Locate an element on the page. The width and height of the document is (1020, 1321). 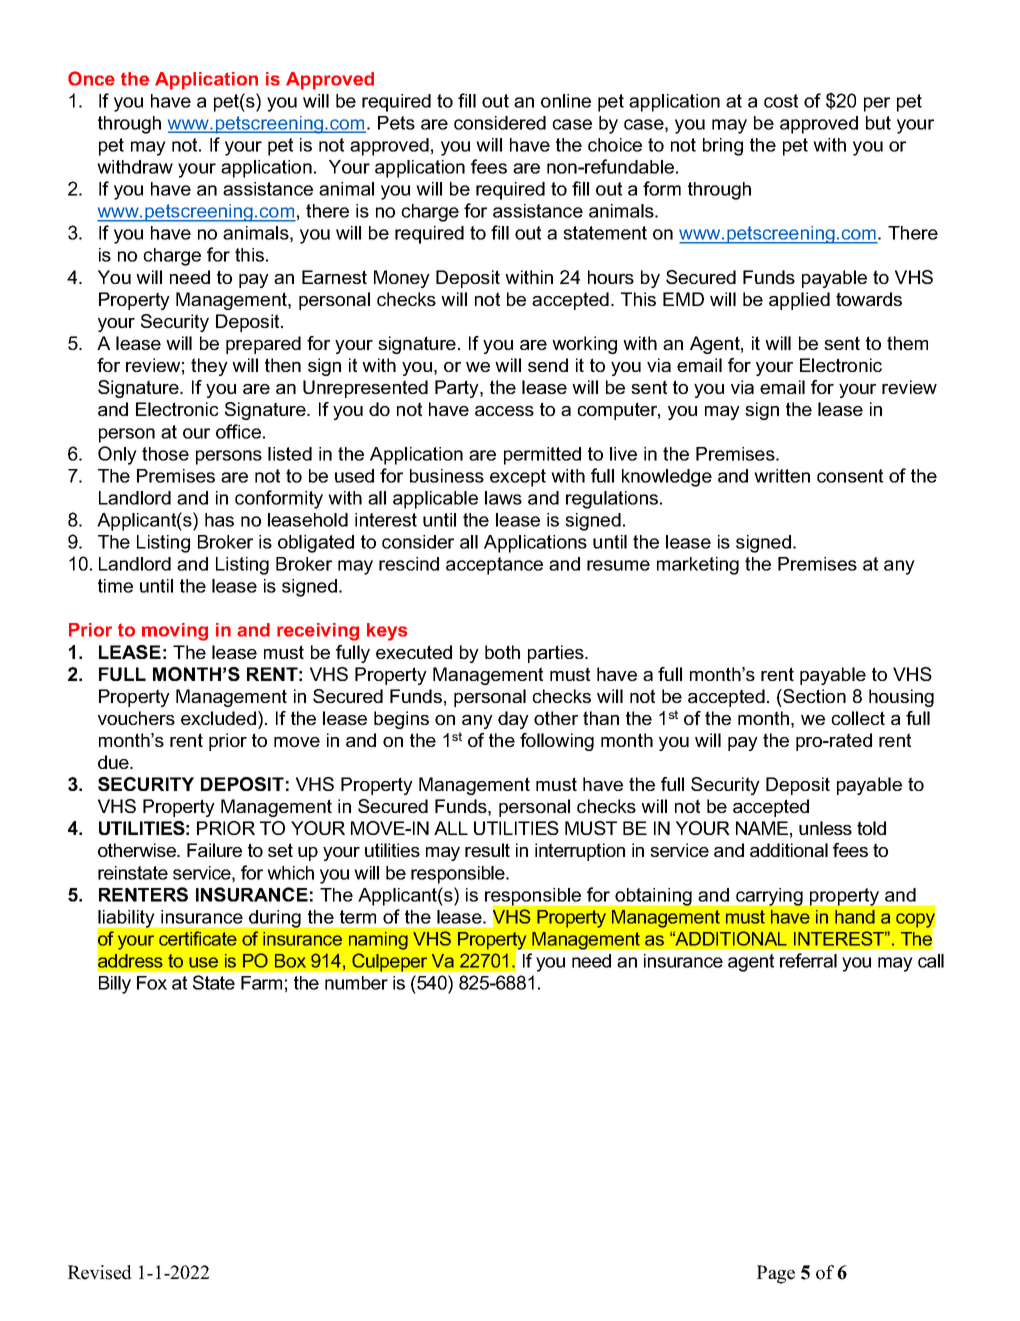
Page is located at coordinates (776, 1274).
